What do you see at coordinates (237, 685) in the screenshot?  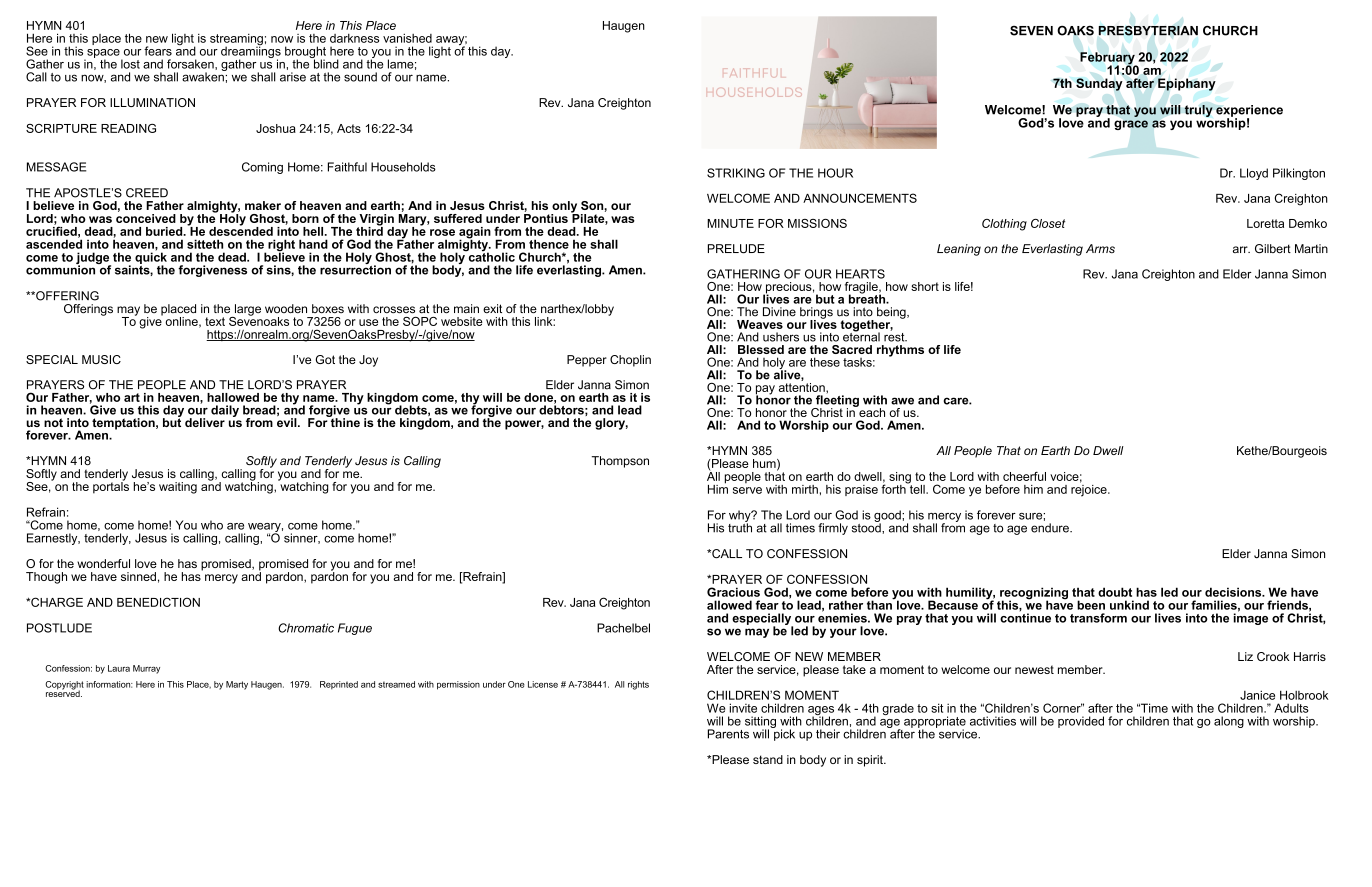 I see `Marty` at bounding box center [237, 685].
